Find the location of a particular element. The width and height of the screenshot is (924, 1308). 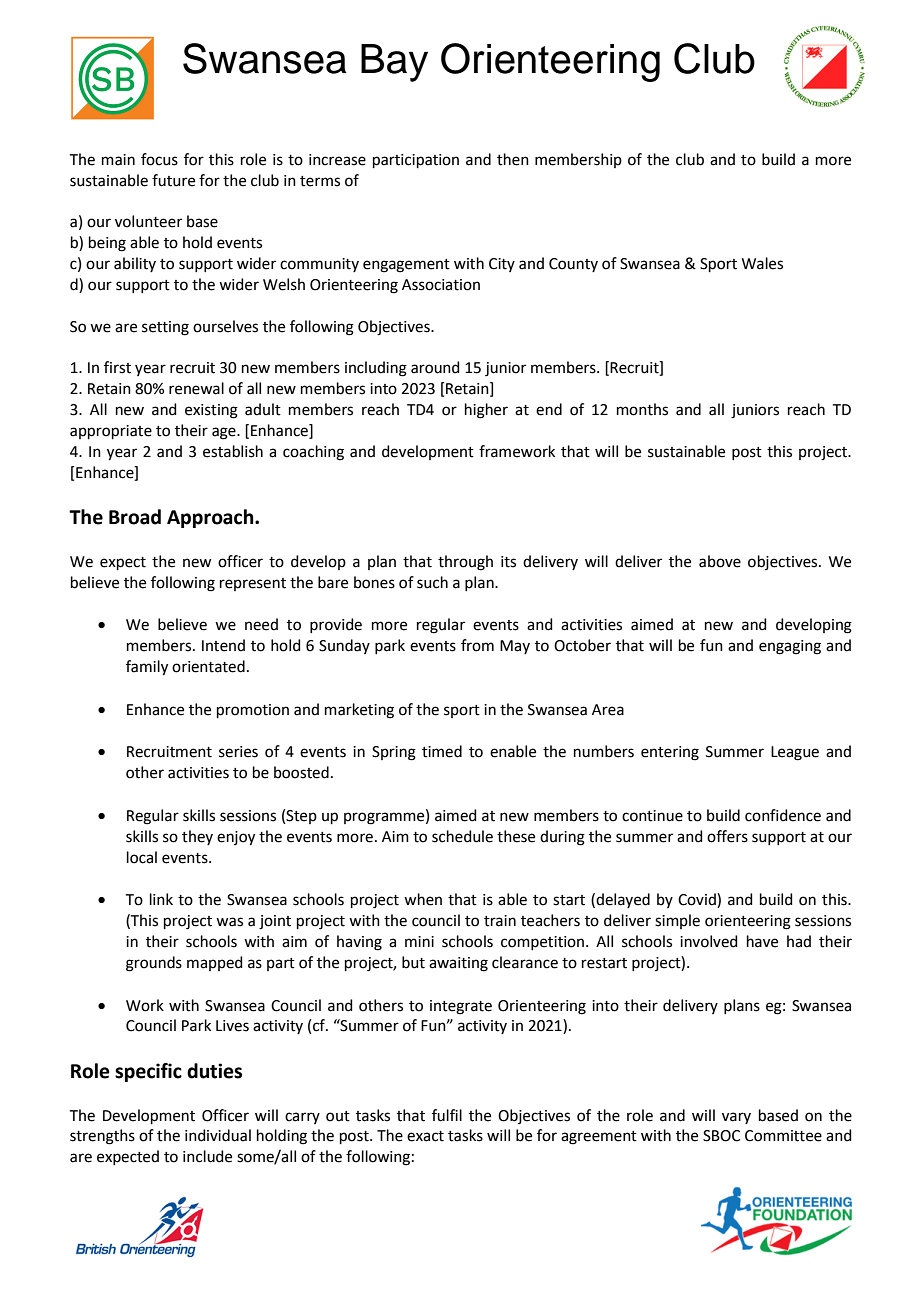

offers is located at coordinates (727, 836).
